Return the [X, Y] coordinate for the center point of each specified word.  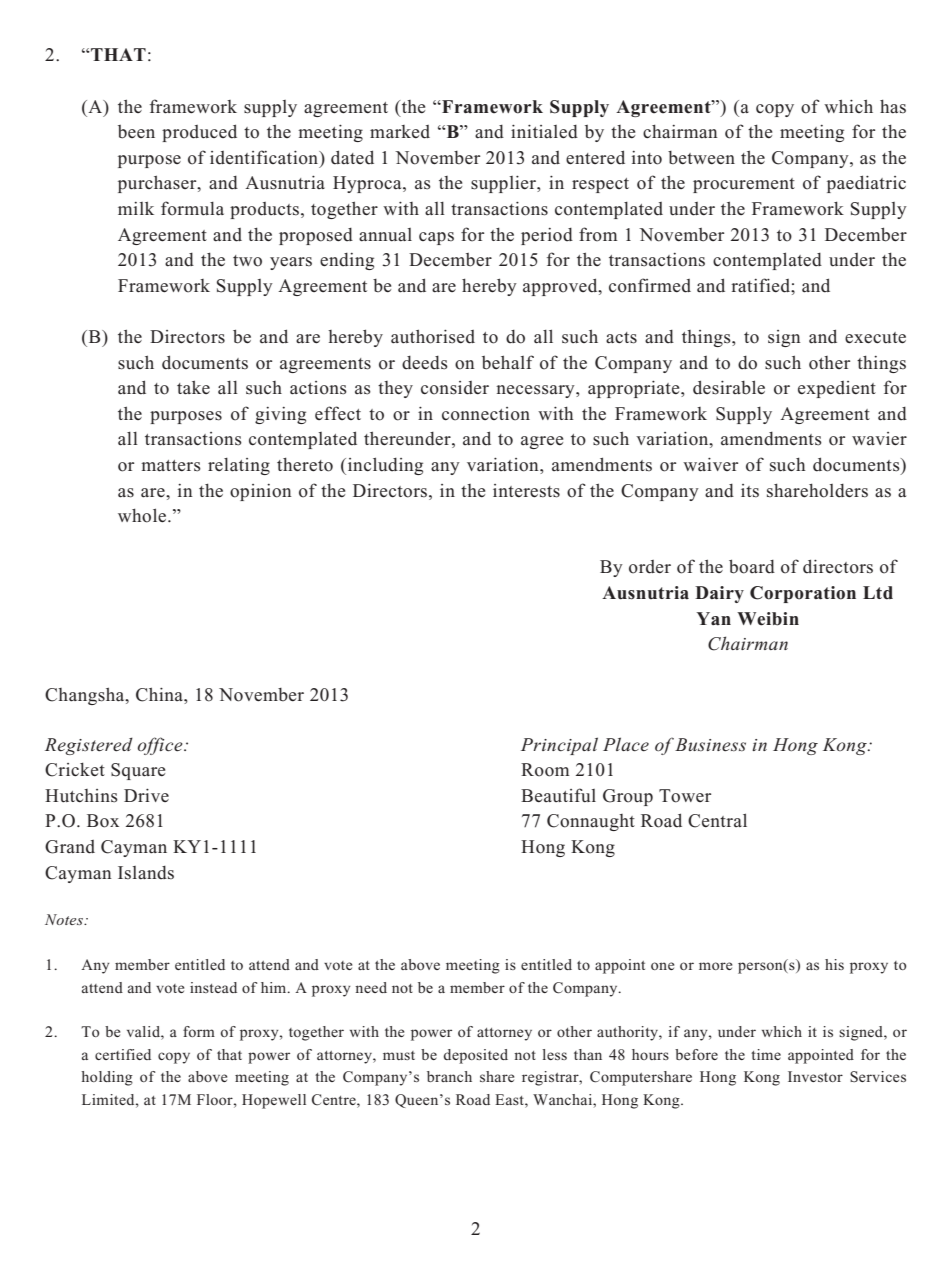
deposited [475, 1056]
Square [138, 771]
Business [709, 744]
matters [171, 466]
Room [545, 770]
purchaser [158, 184]
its [750, 491]
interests [526, 491]
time [766, 1054]
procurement [744, 185]
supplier [505, 184]
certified [123, 1054]
